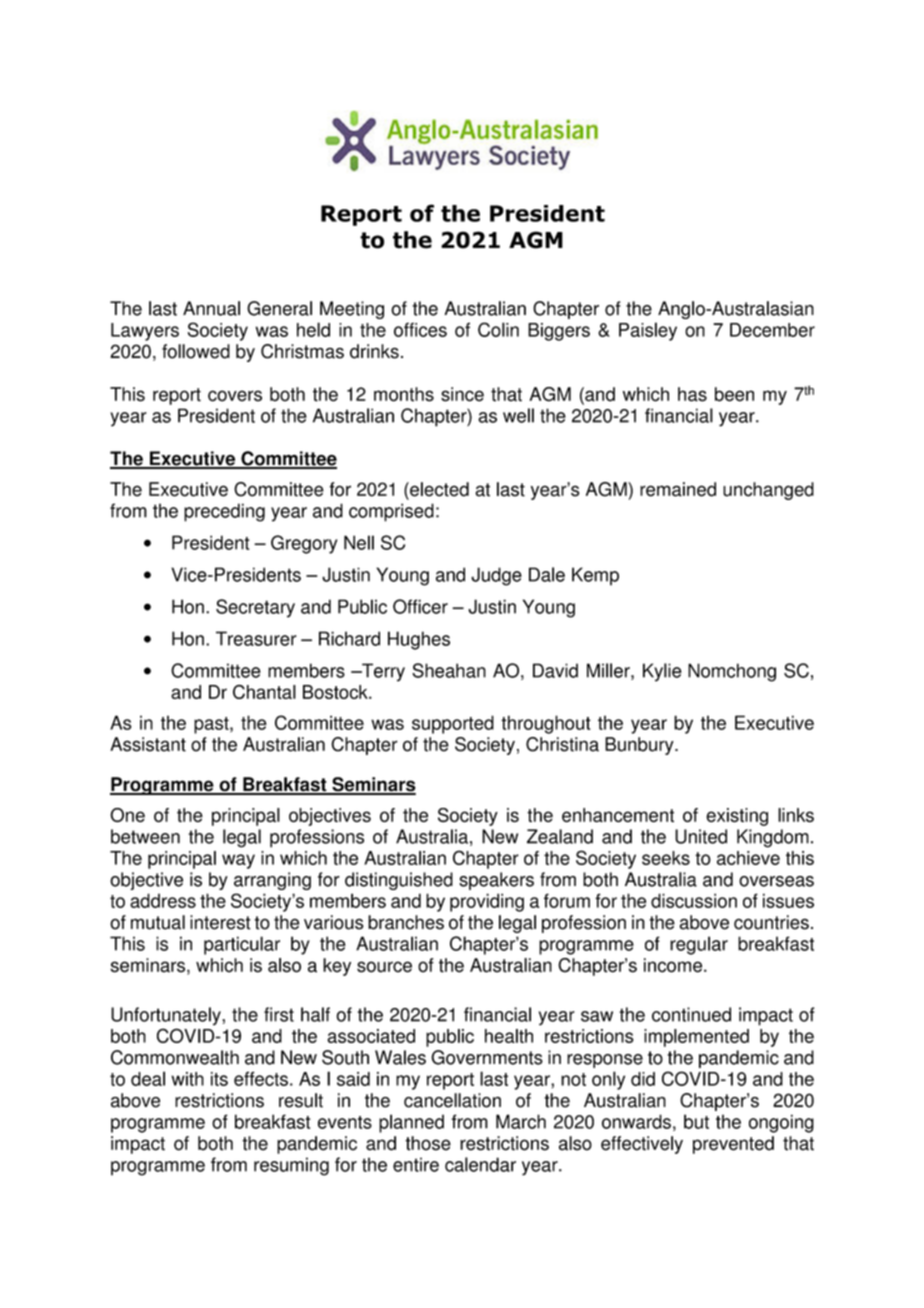 The height and width of the page is (1308, 924). What do you see at coordinates (496, 576) in the page?
I see `Judge` at bounding box center [496, 576].
